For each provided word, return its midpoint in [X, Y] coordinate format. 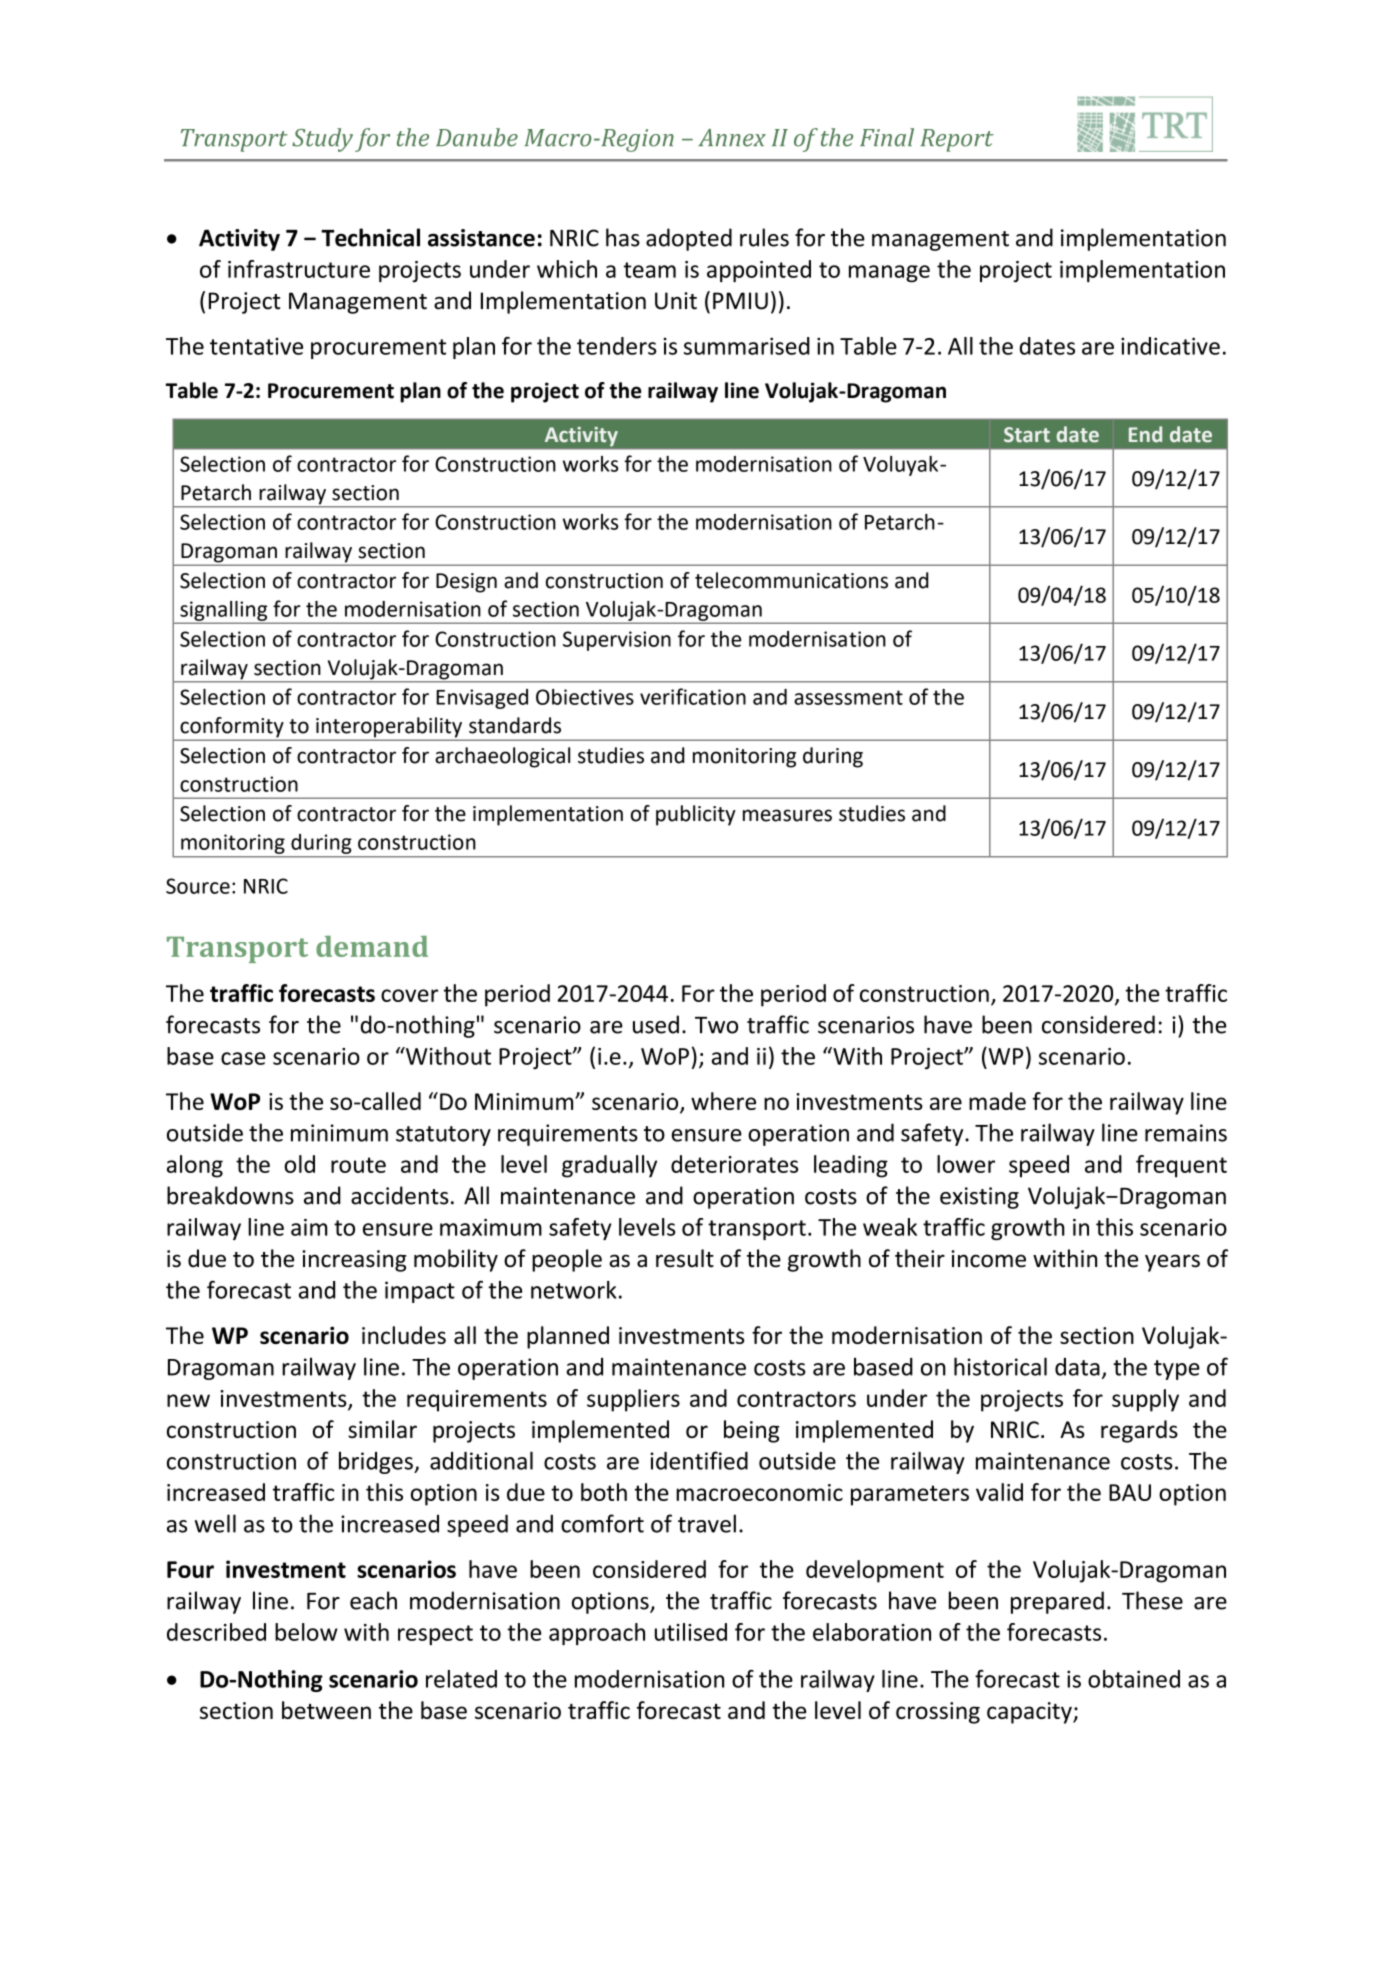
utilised [691, 1632]
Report [957, 140]
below [306, 1632]
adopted [689, 239]
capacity [1030, 1713]
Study [322, 140]
